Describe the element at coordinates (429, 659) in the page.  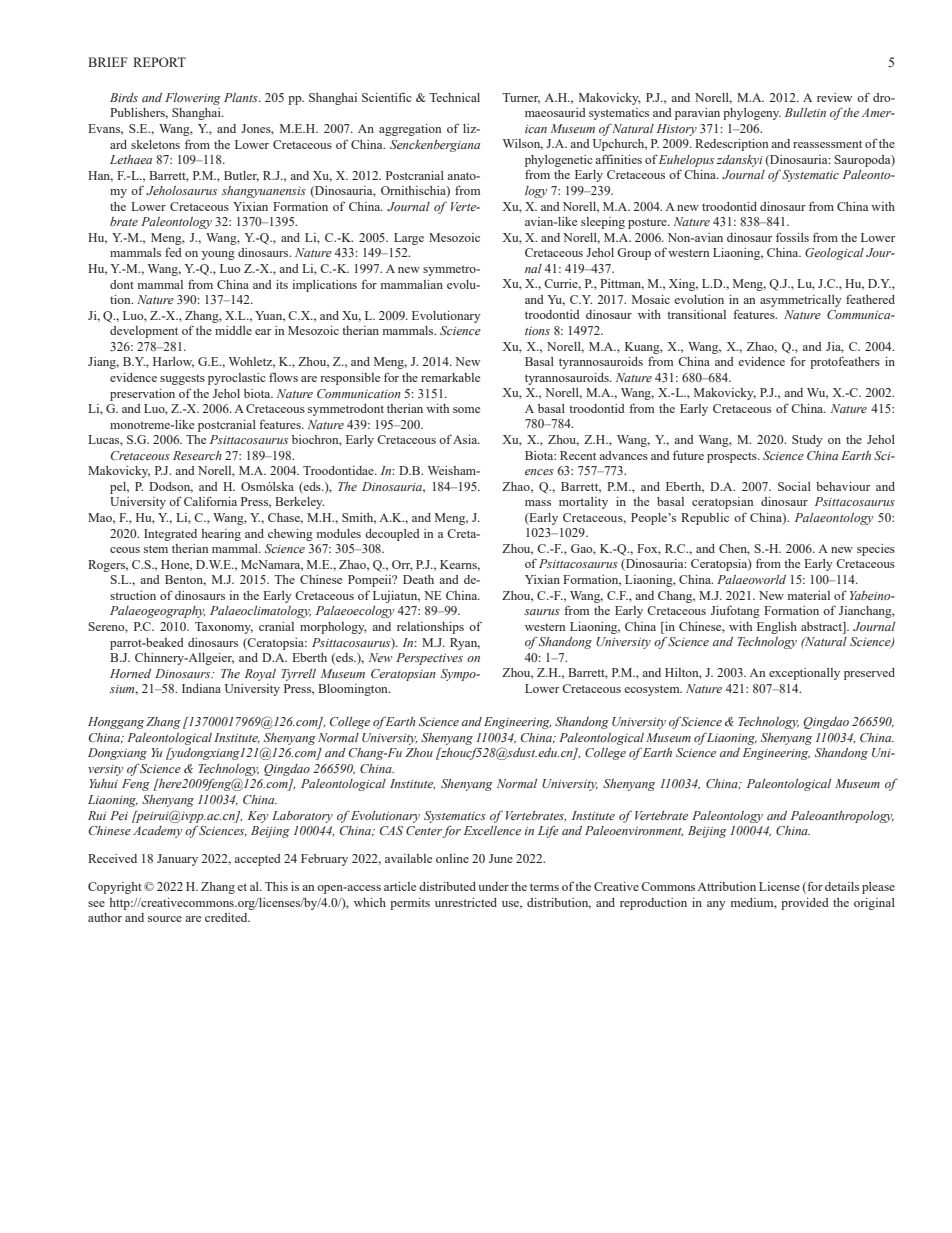
I see `Perspectives` at that location.
